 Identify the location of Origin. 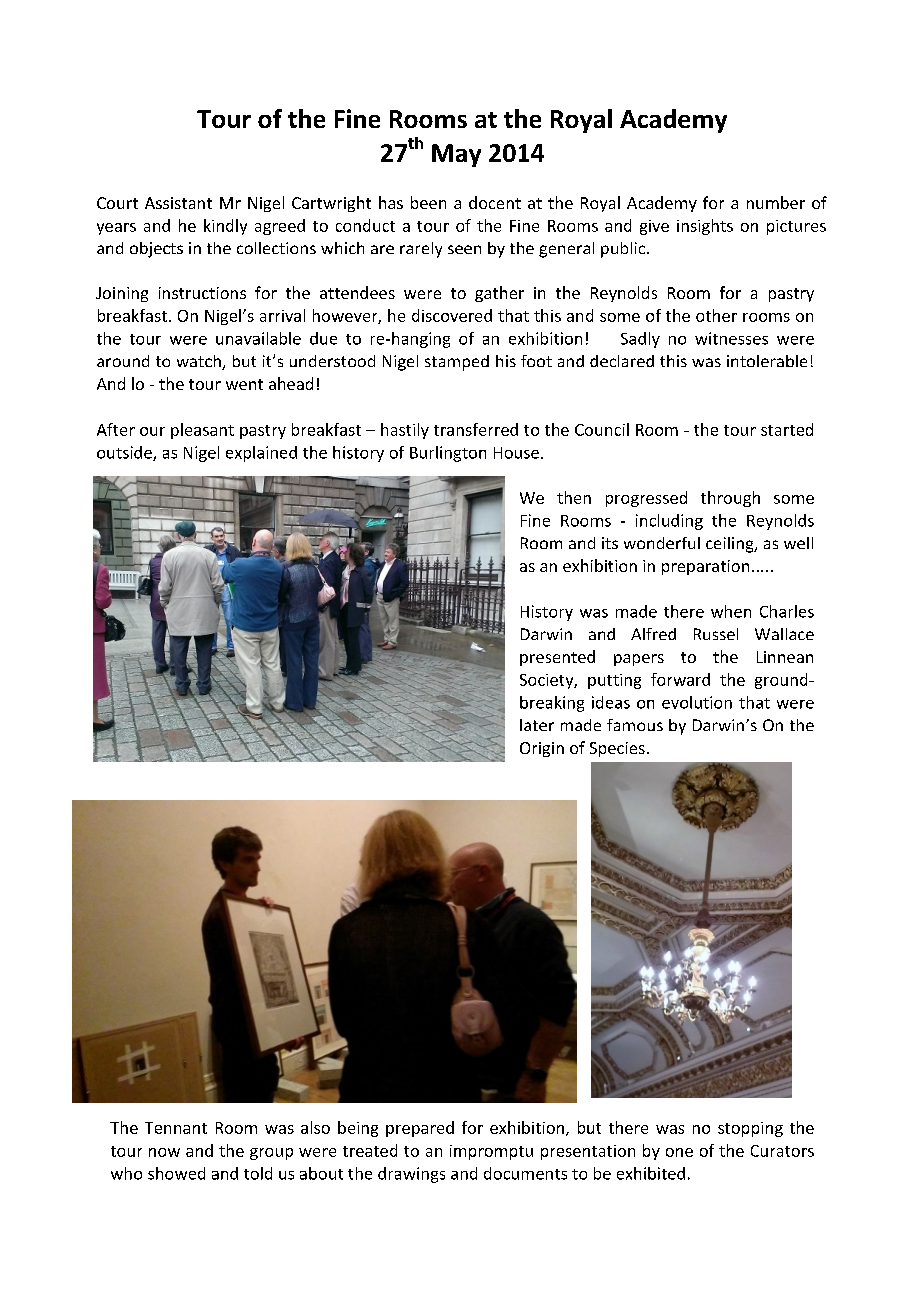
(542, 749).
